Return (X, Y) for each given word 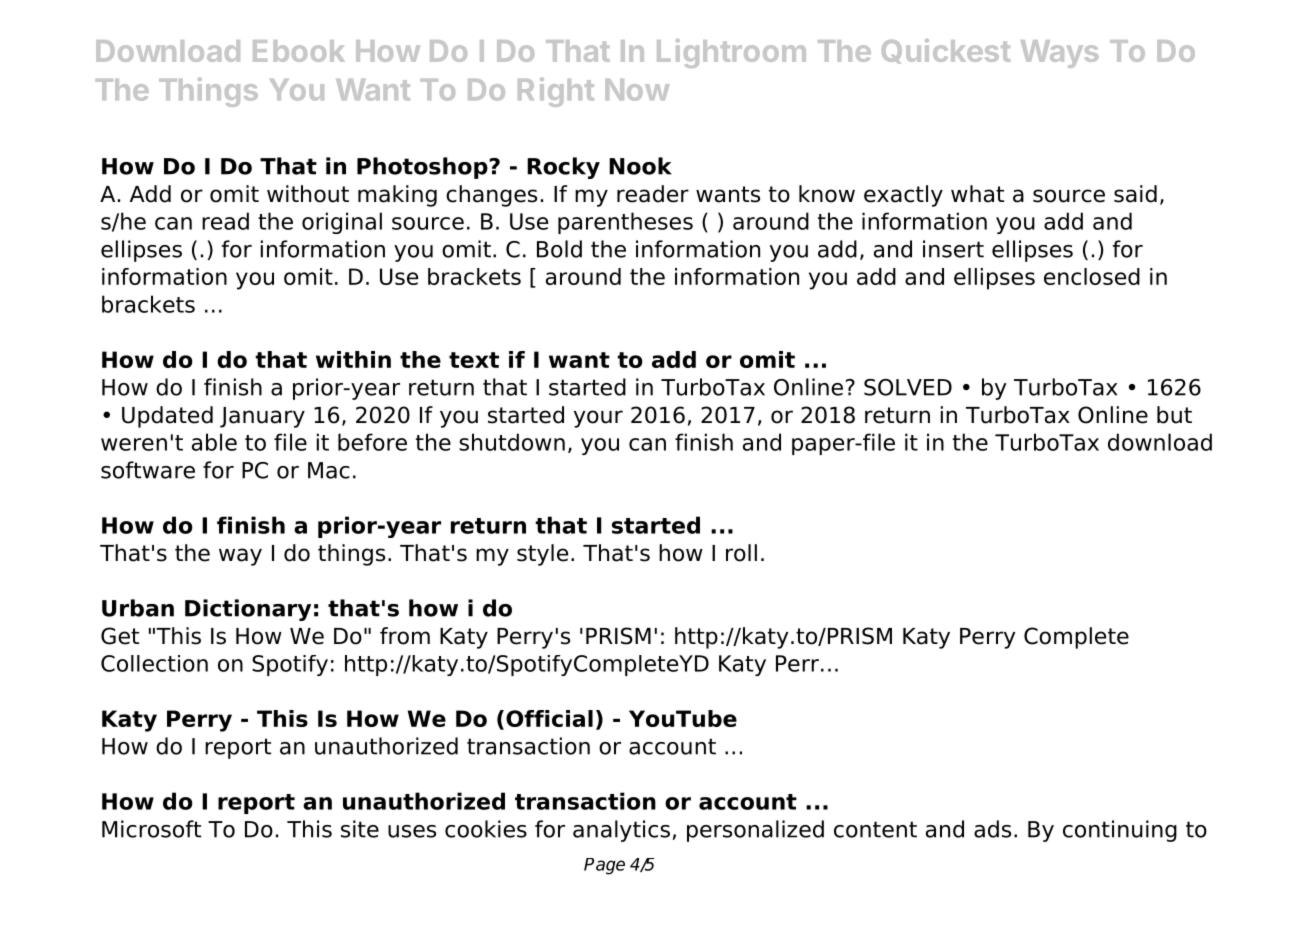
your (598, 419)
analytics (621, 831)
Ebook (299, 51)
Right (556, 92)
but (1174, 415)
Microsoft (151, 829)
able (214, 442)
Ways (1060, 54)
